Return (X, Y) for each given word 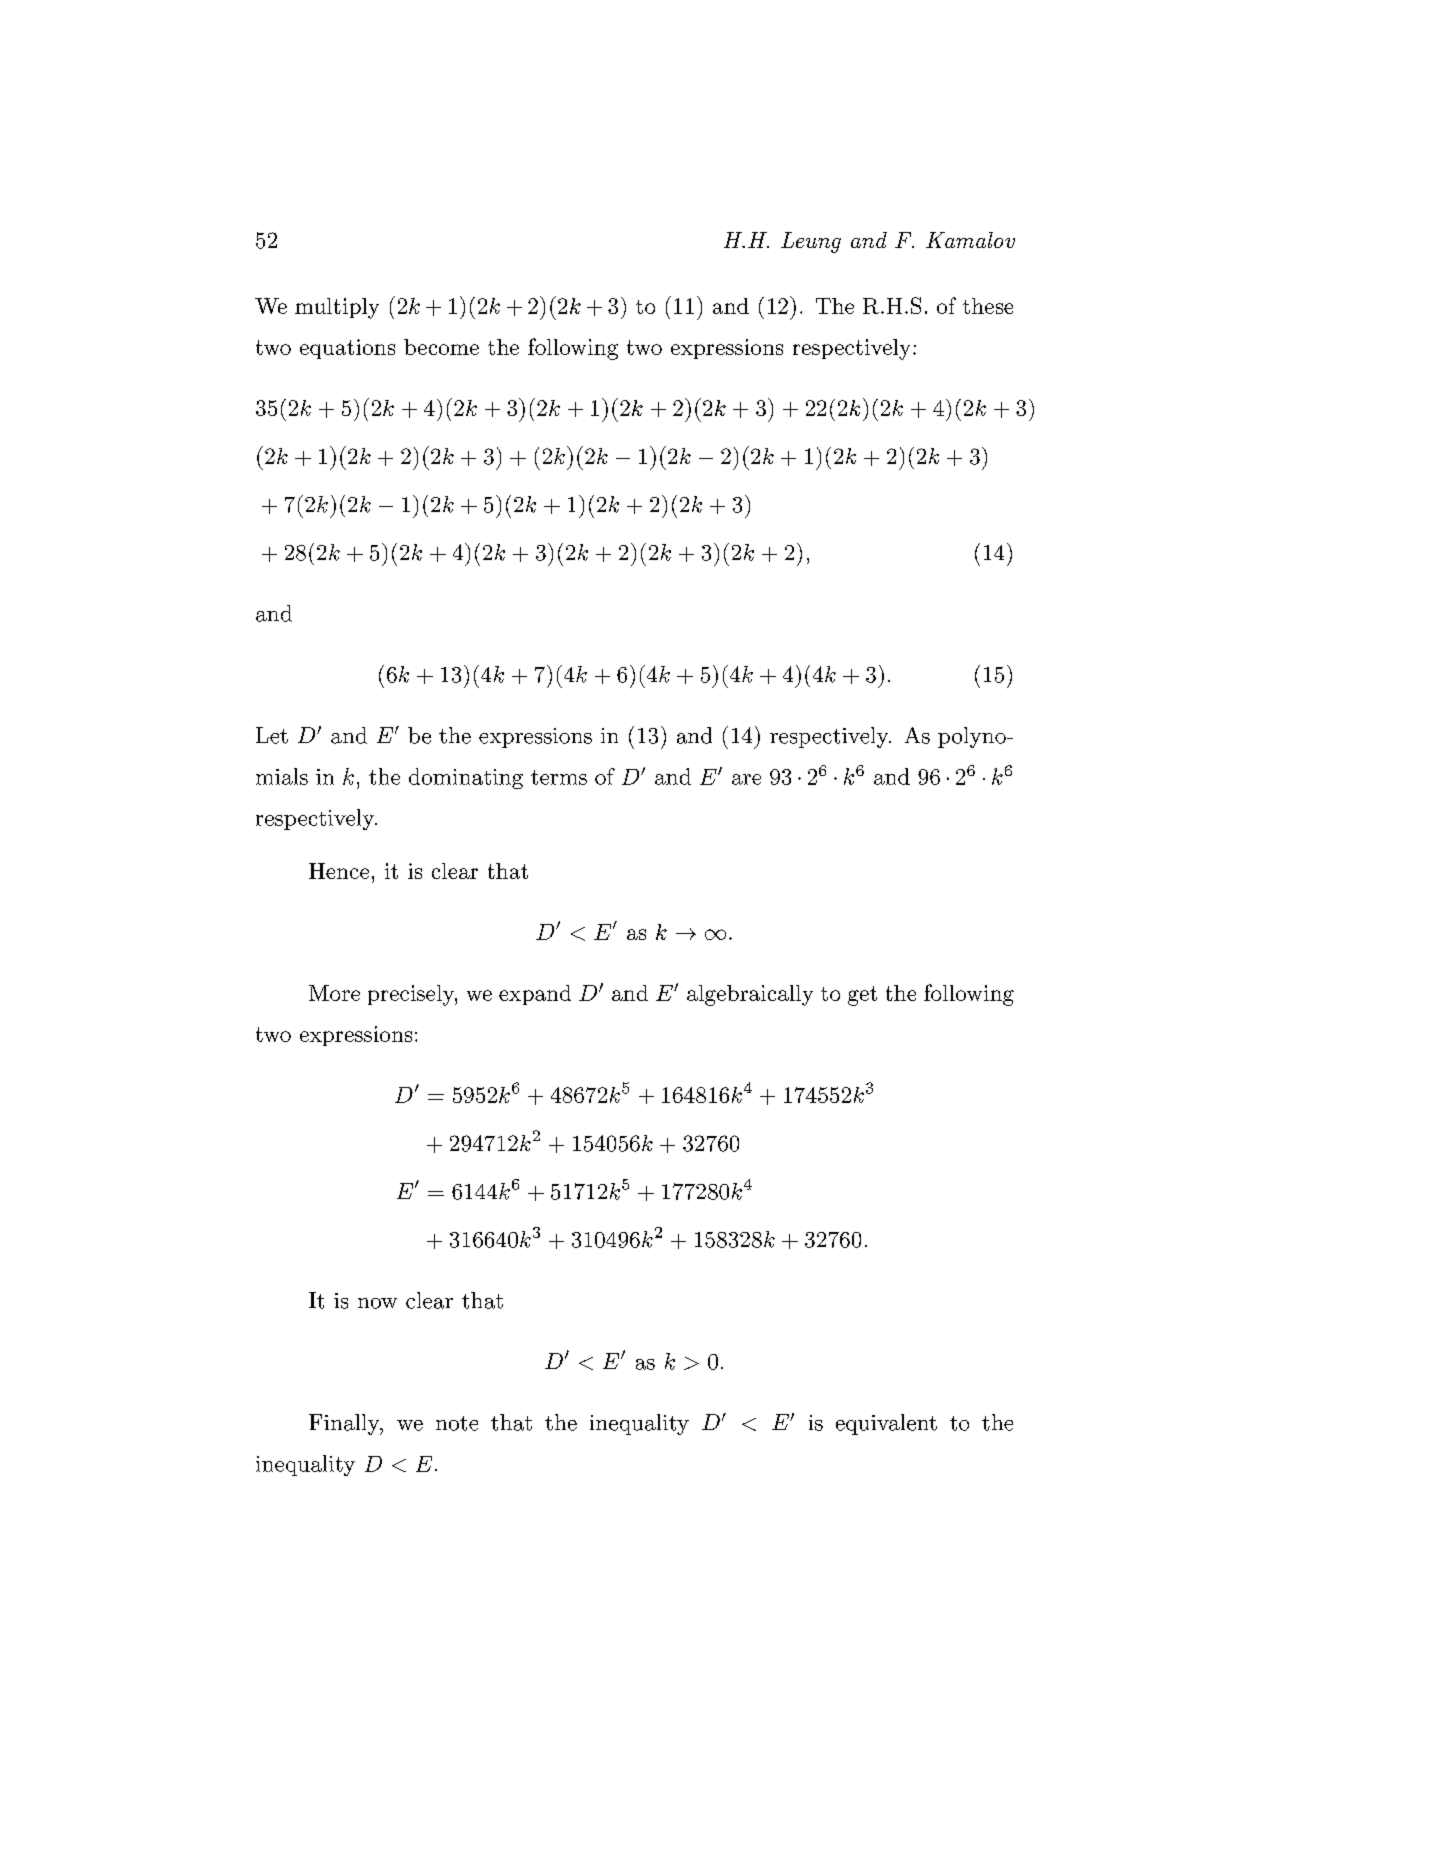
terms (559, 777)
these (988, 306)
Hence (339, 871)
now (377, 1303)
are (746, 779)
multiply (337, 308)
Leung (811, 242)
